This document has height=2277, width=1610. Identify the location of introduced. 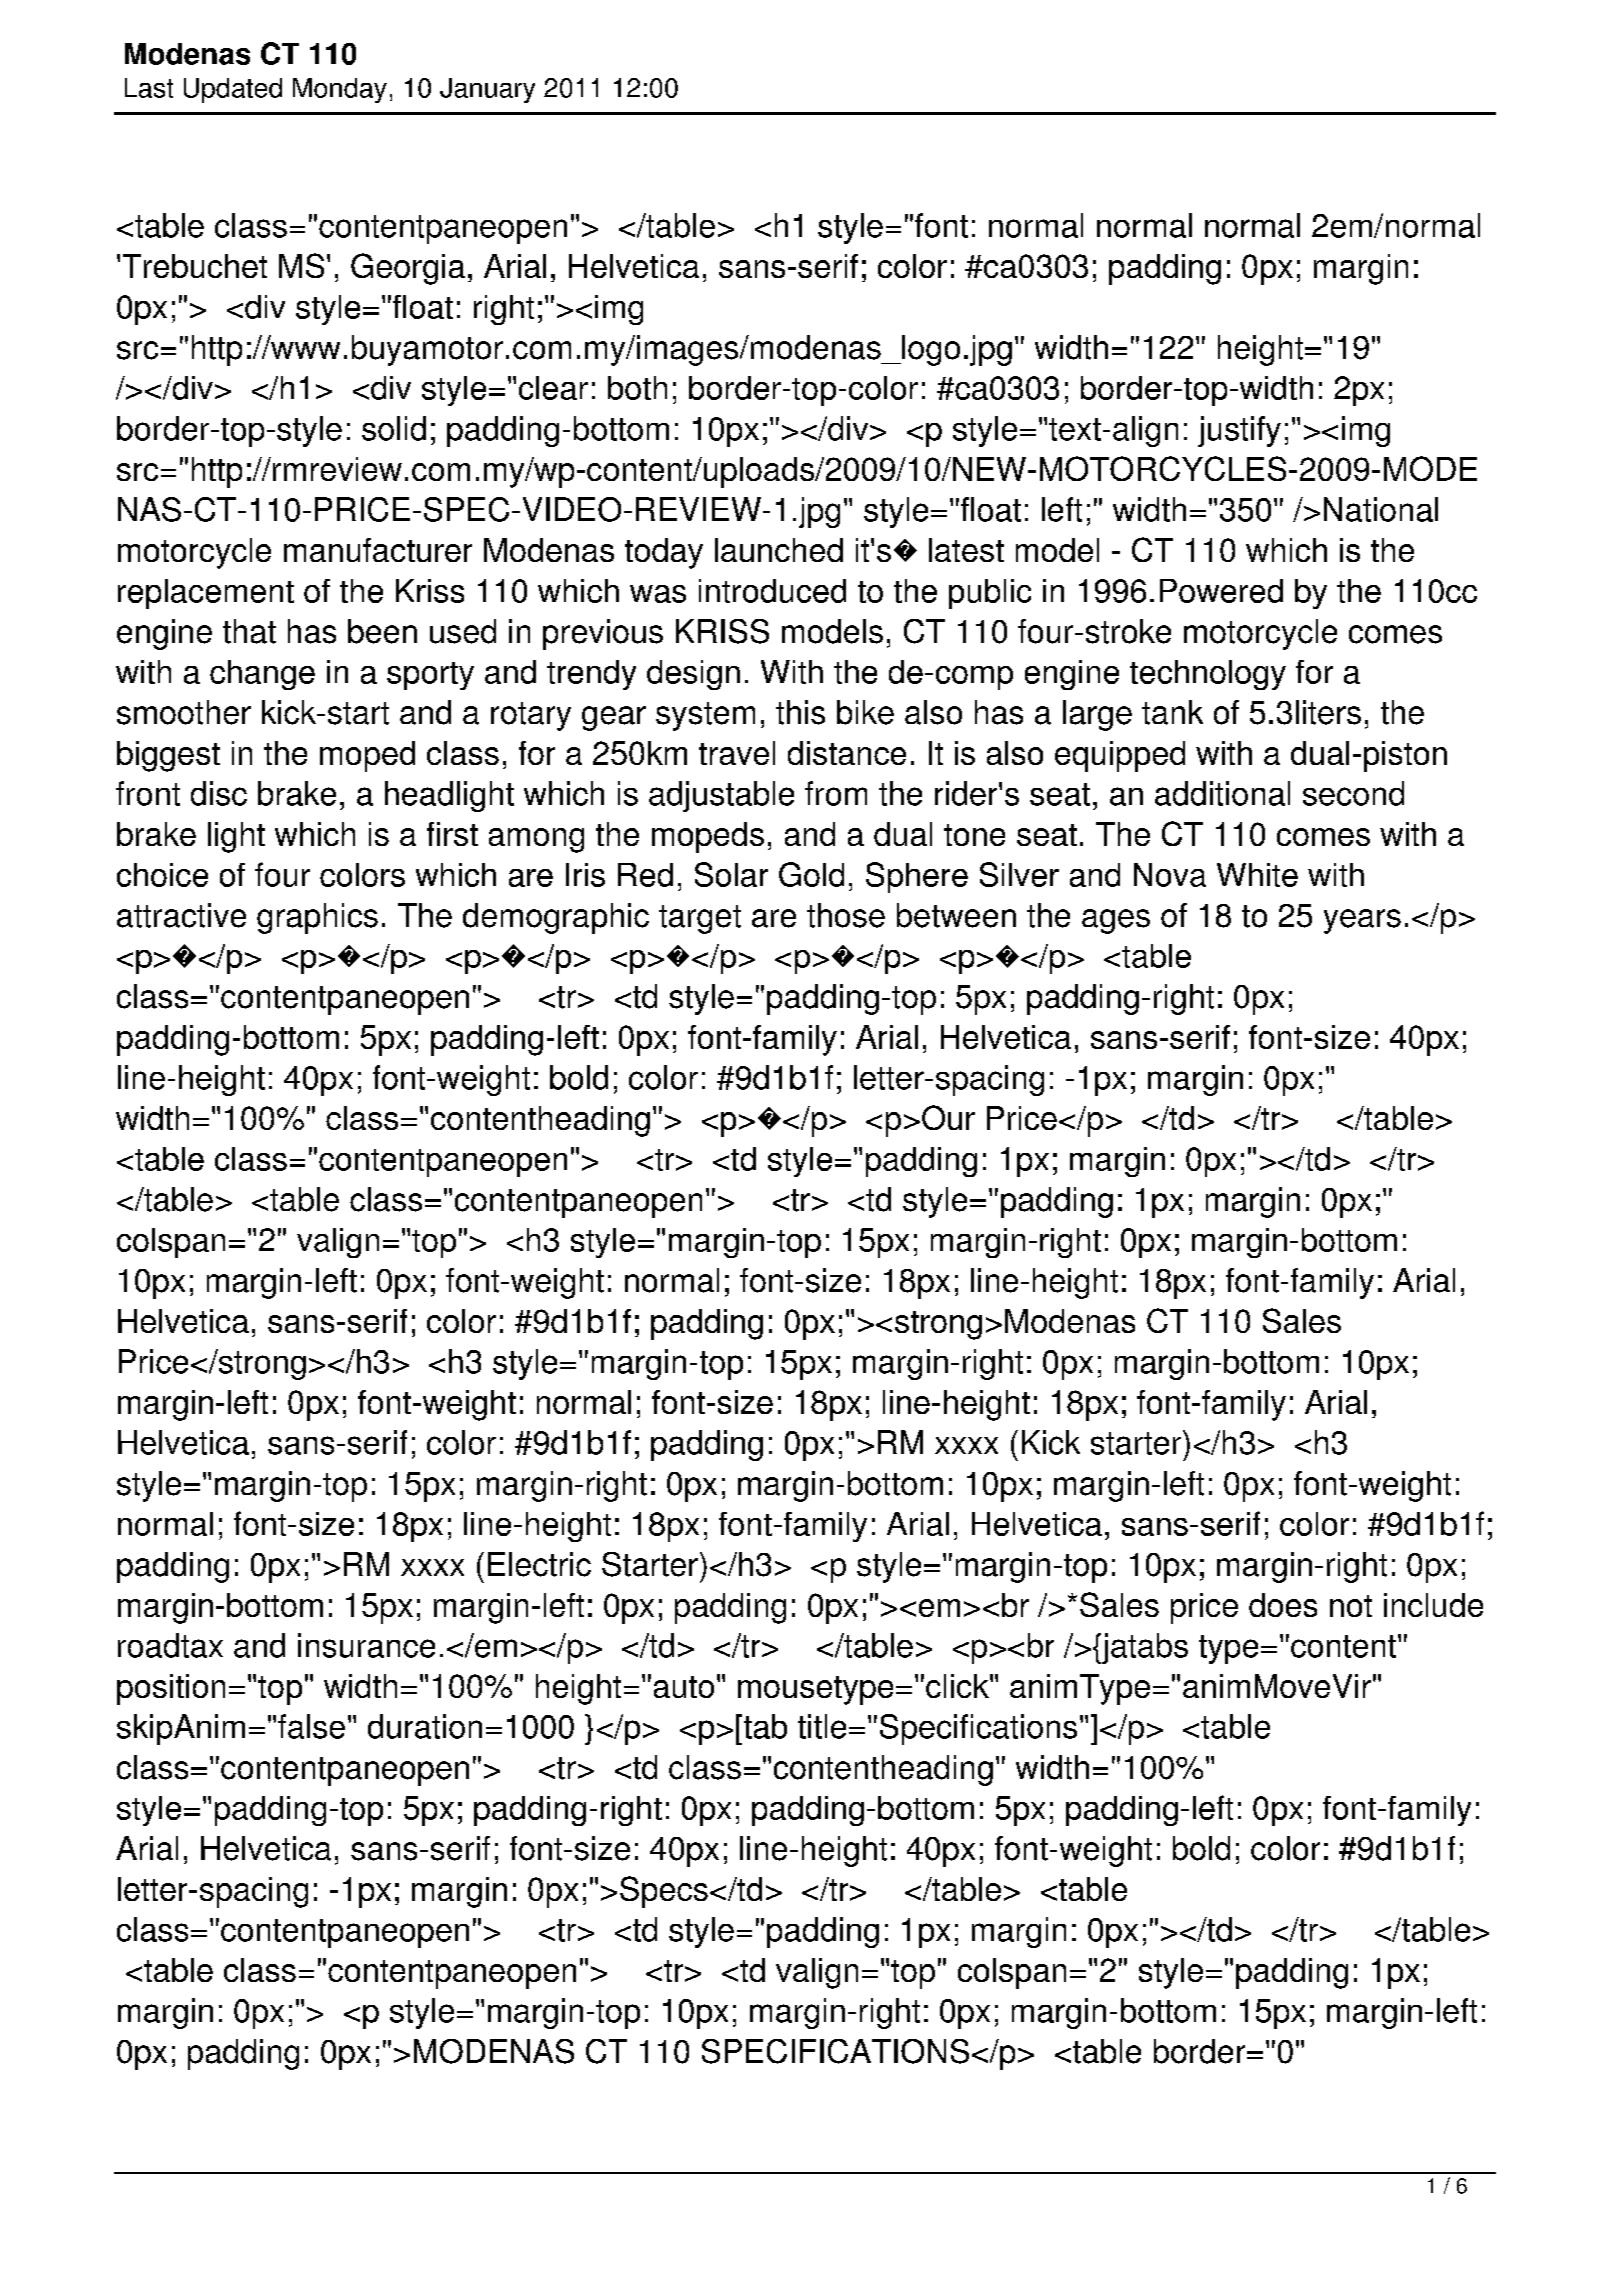
(772, 591).
